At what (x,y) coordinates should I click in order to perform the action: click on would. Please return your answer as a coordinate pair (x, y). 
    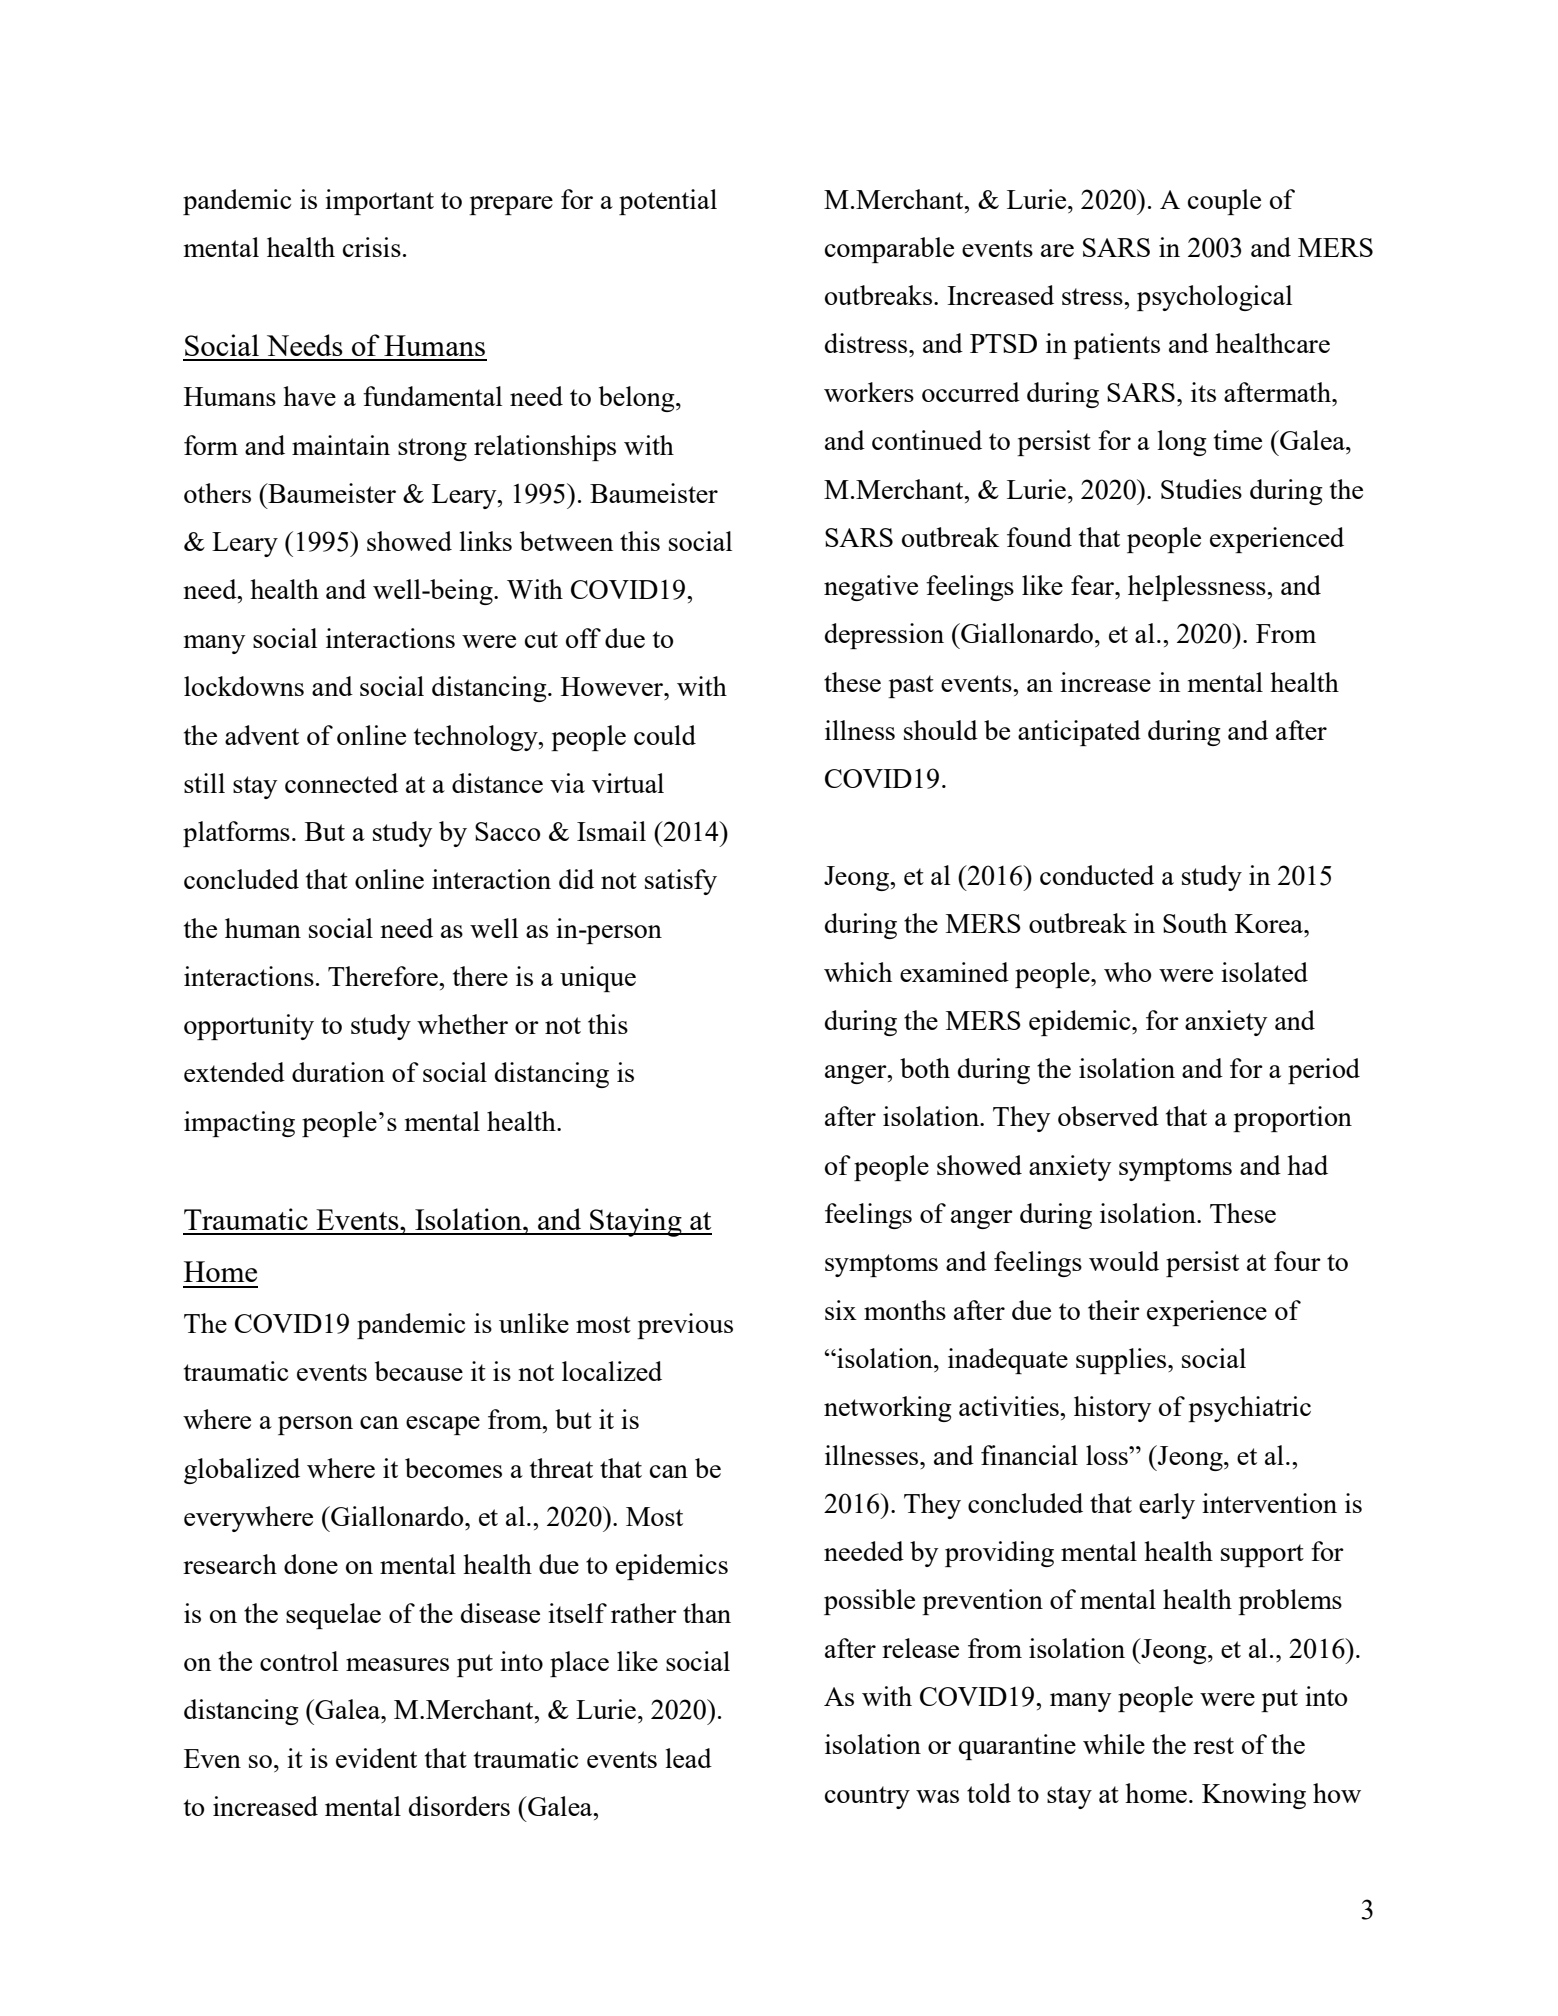
    Looking at the image, I should click on (1124, 1261).
